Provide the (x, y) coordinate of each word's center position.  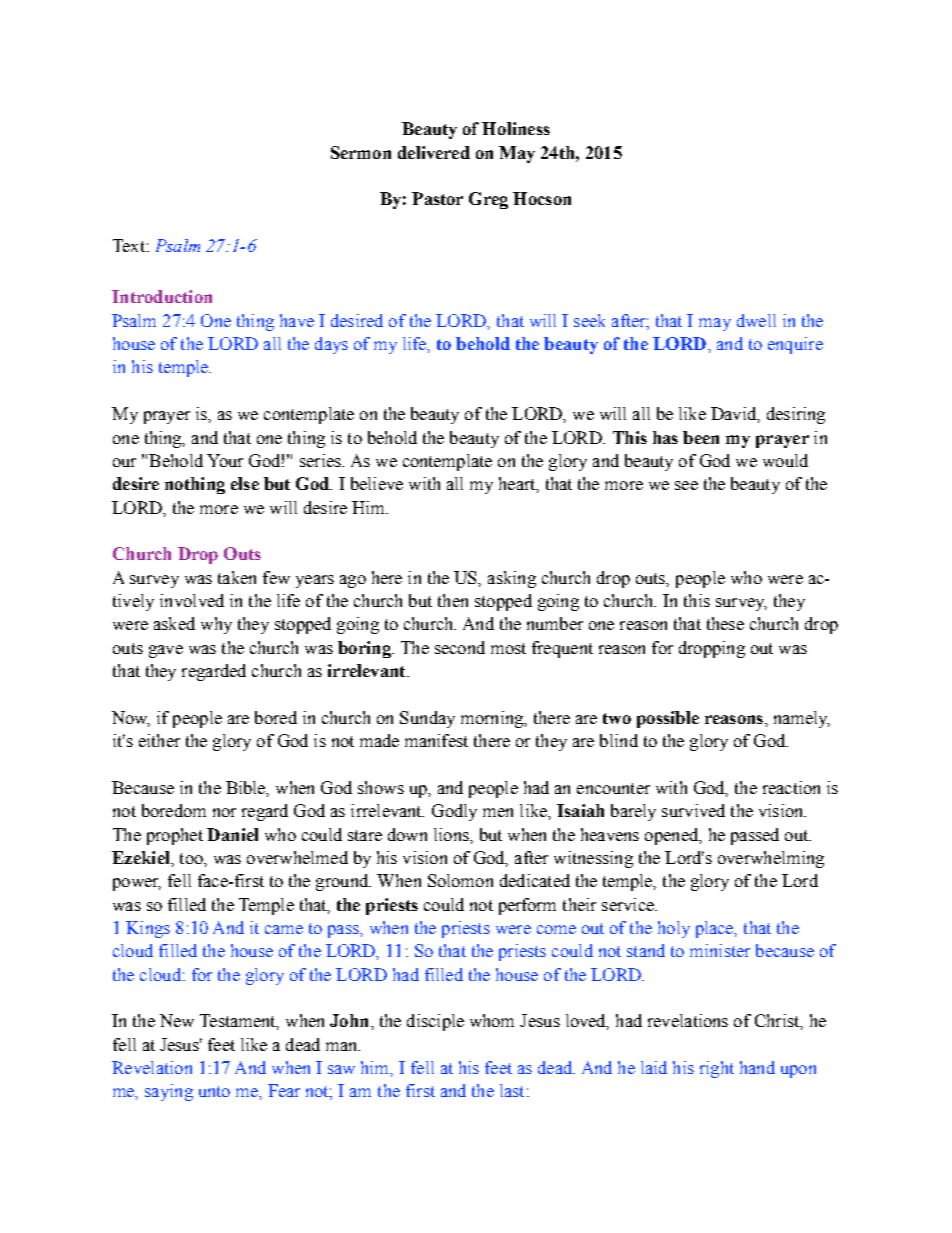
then (453, 600)
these (725, 623)
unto (214, 1091)
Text (129, 245)
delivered (434, 152)
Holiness (516, 128)
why (216, 625)
